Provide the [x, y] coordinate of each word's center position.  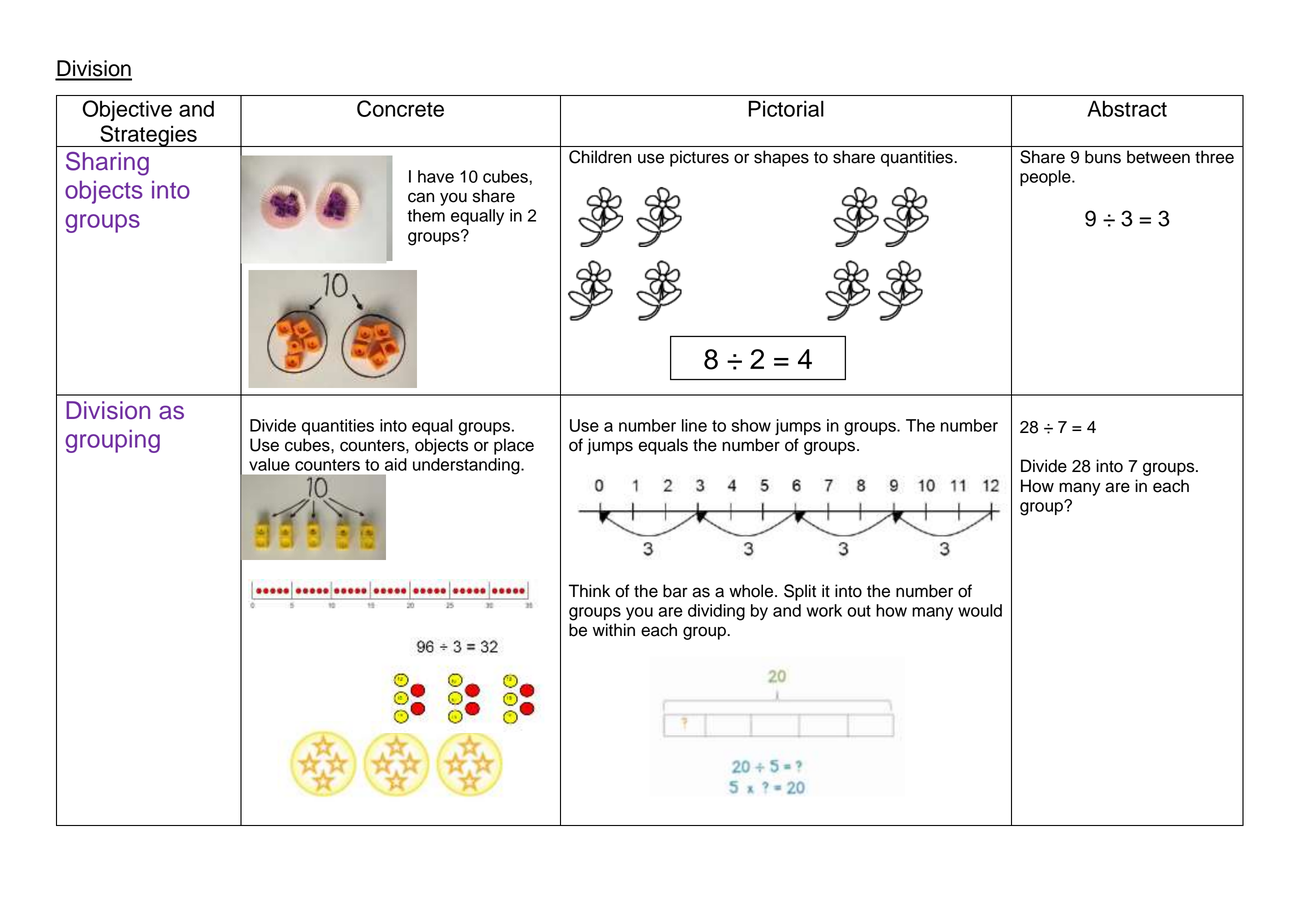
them [426, 215]
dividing [716, 612]
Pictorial [786, 108]
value [269, 464]
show [751, 425]
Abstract [1127, 108]
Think [589, 590]
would [980, 610]
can [421, 197]
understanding [467, 466]
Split [800, 592]
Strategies [148, 136]
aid [396, 464]
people [1046, 178]
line [694, 425]
